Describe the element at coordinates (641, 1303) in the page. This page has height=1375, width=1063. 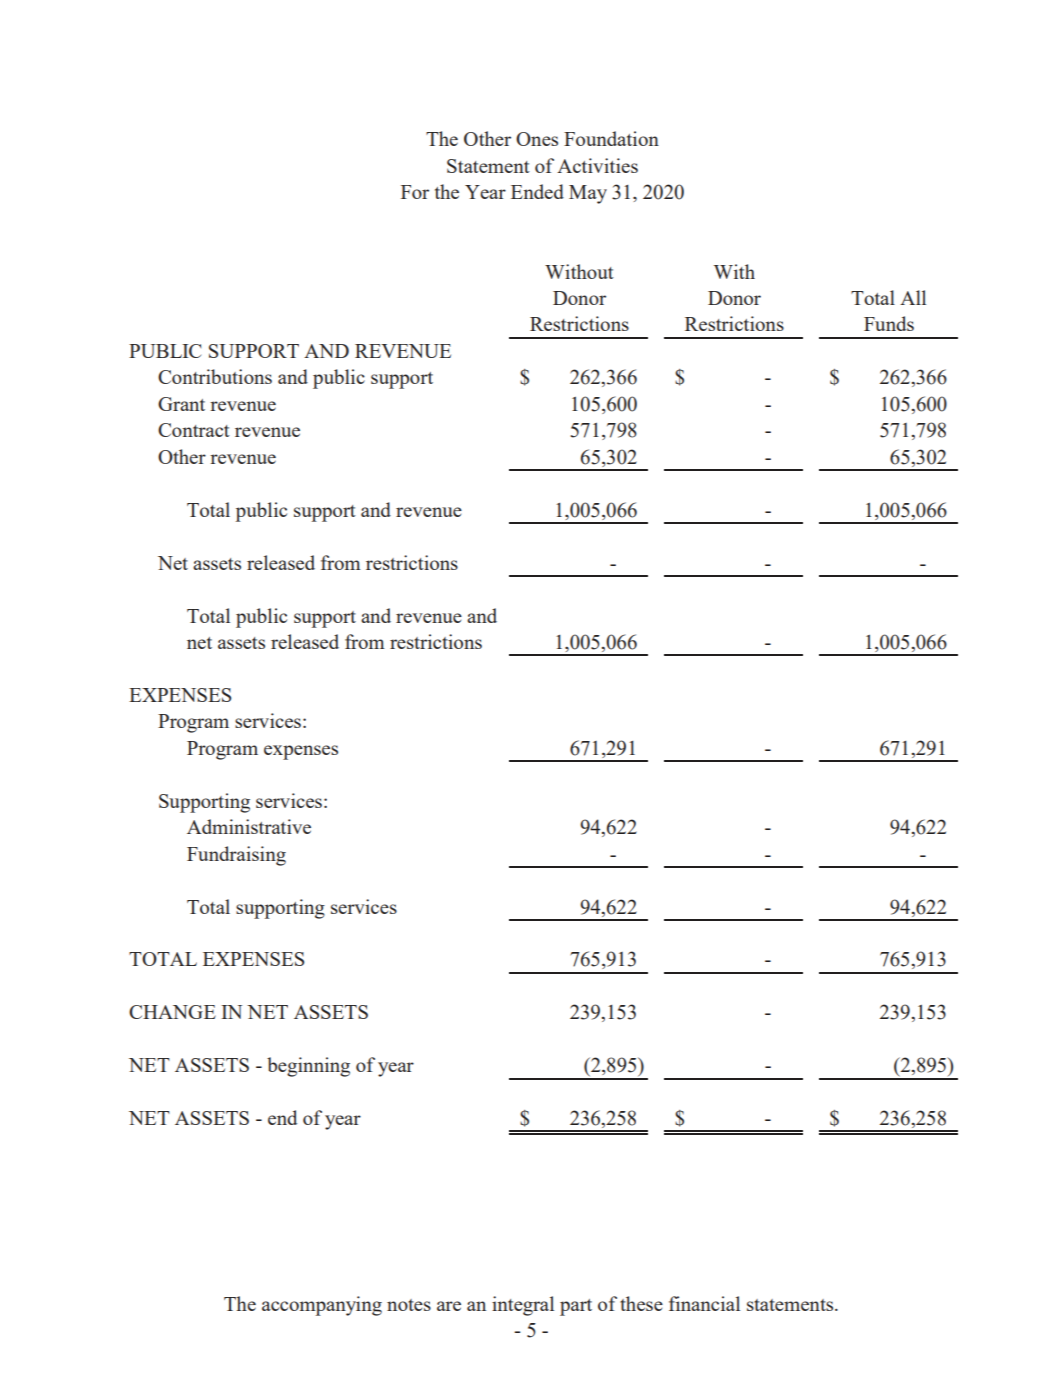
I see `these` at that location.
